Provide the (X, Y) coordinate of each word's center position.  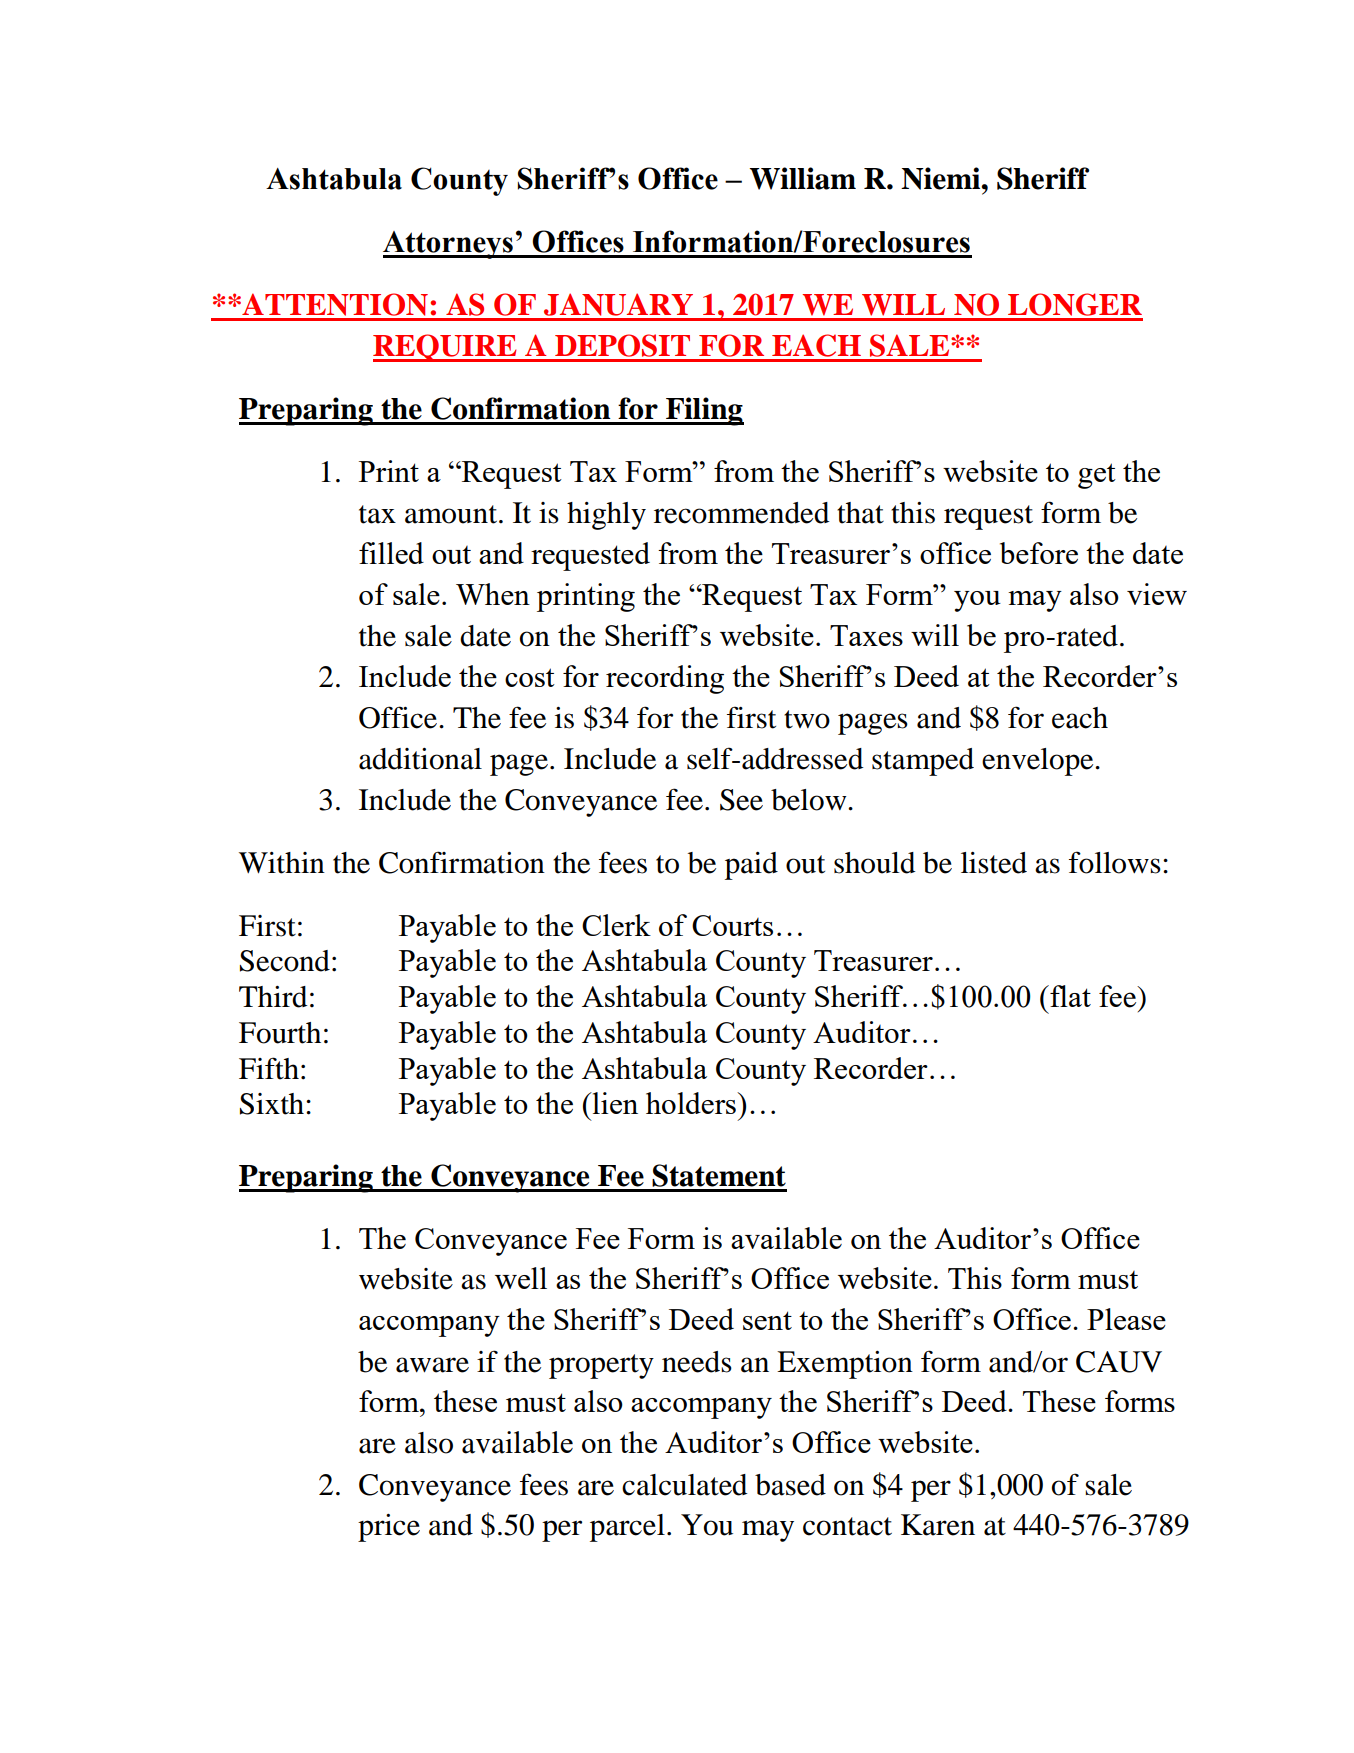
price (389, 1528)
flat (1069, 996)
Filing (704, 411)
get (1097, 476)
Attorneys (449, 245)
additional (420, 759)
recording (665, 679)
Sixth (272, 1104)
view (1157, 594)
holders (692, 1103)
